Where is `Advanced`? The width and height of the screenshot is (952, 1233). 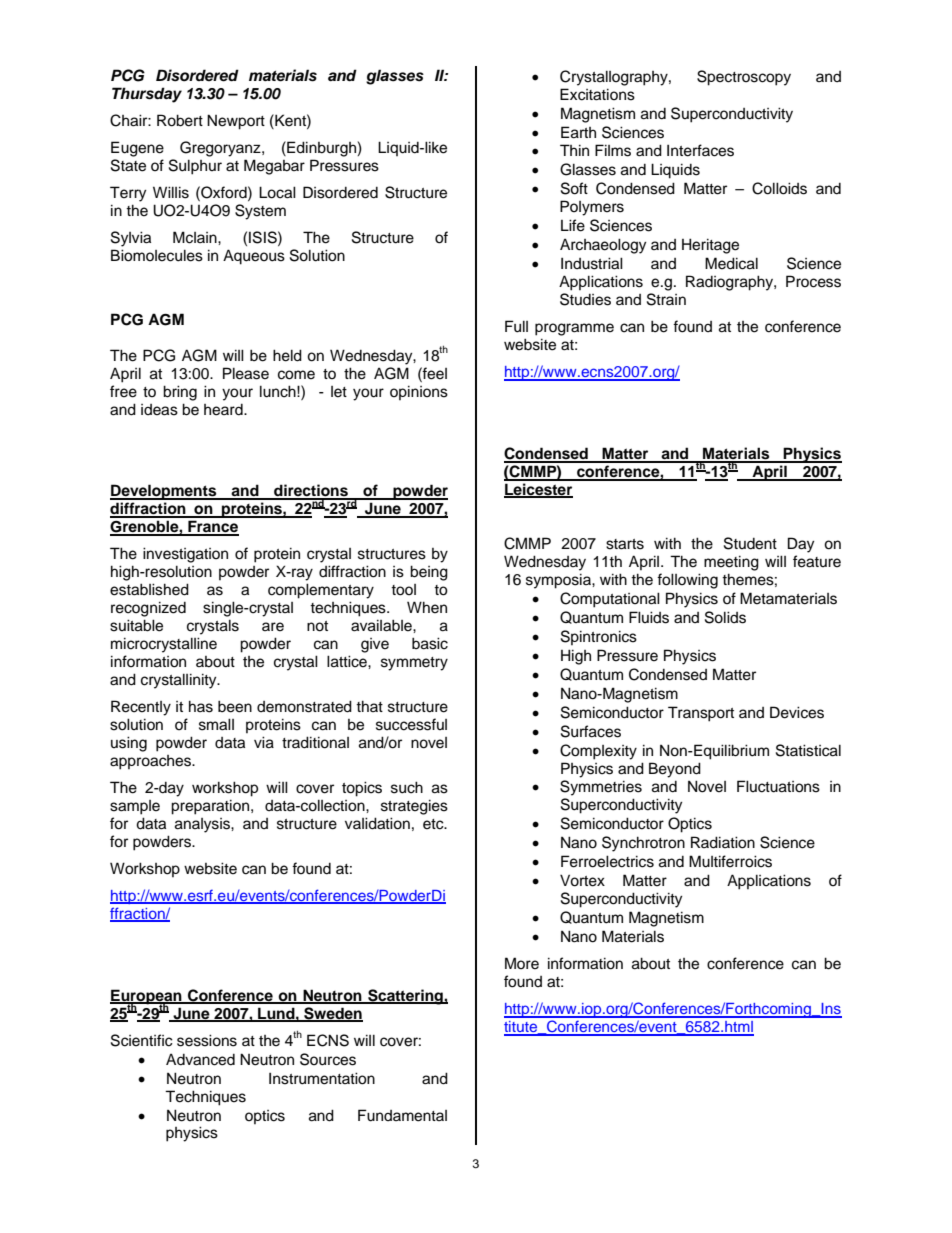 Advanced is located at coordinates (200, 1060).
